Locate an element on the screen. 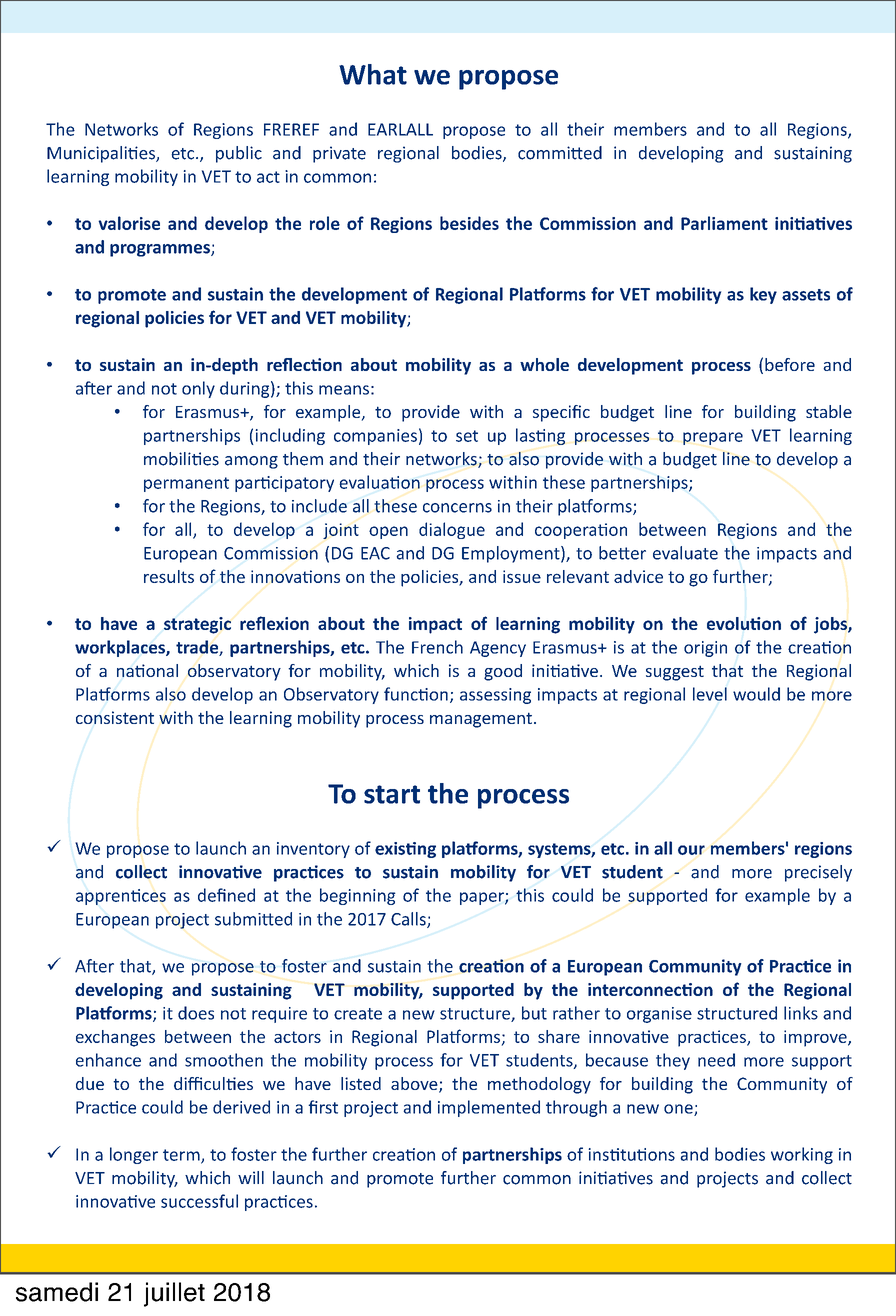 This screenshot has height=1316, width=896. private is located at coordinates (339, 154).
